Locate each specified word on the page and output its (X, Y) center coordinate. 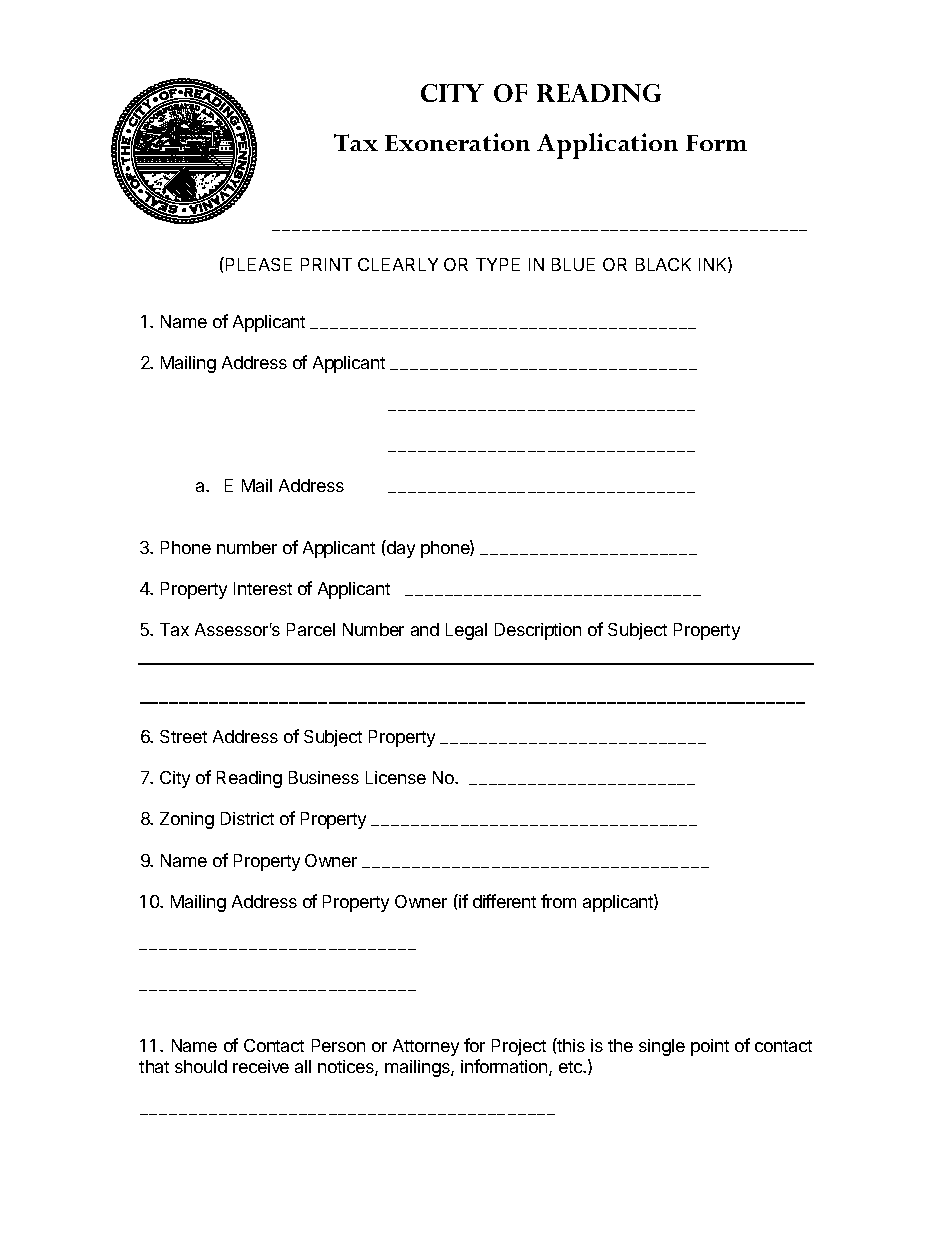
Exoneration (457, 142)
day (400, 549)
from (558, 901)
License (396, 777)
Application (607, 146)
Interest (263, 588)
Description (538, 631)
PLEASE (257, 264)
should (201, 1066)
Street (183, 736)
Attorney (426, 1047)
